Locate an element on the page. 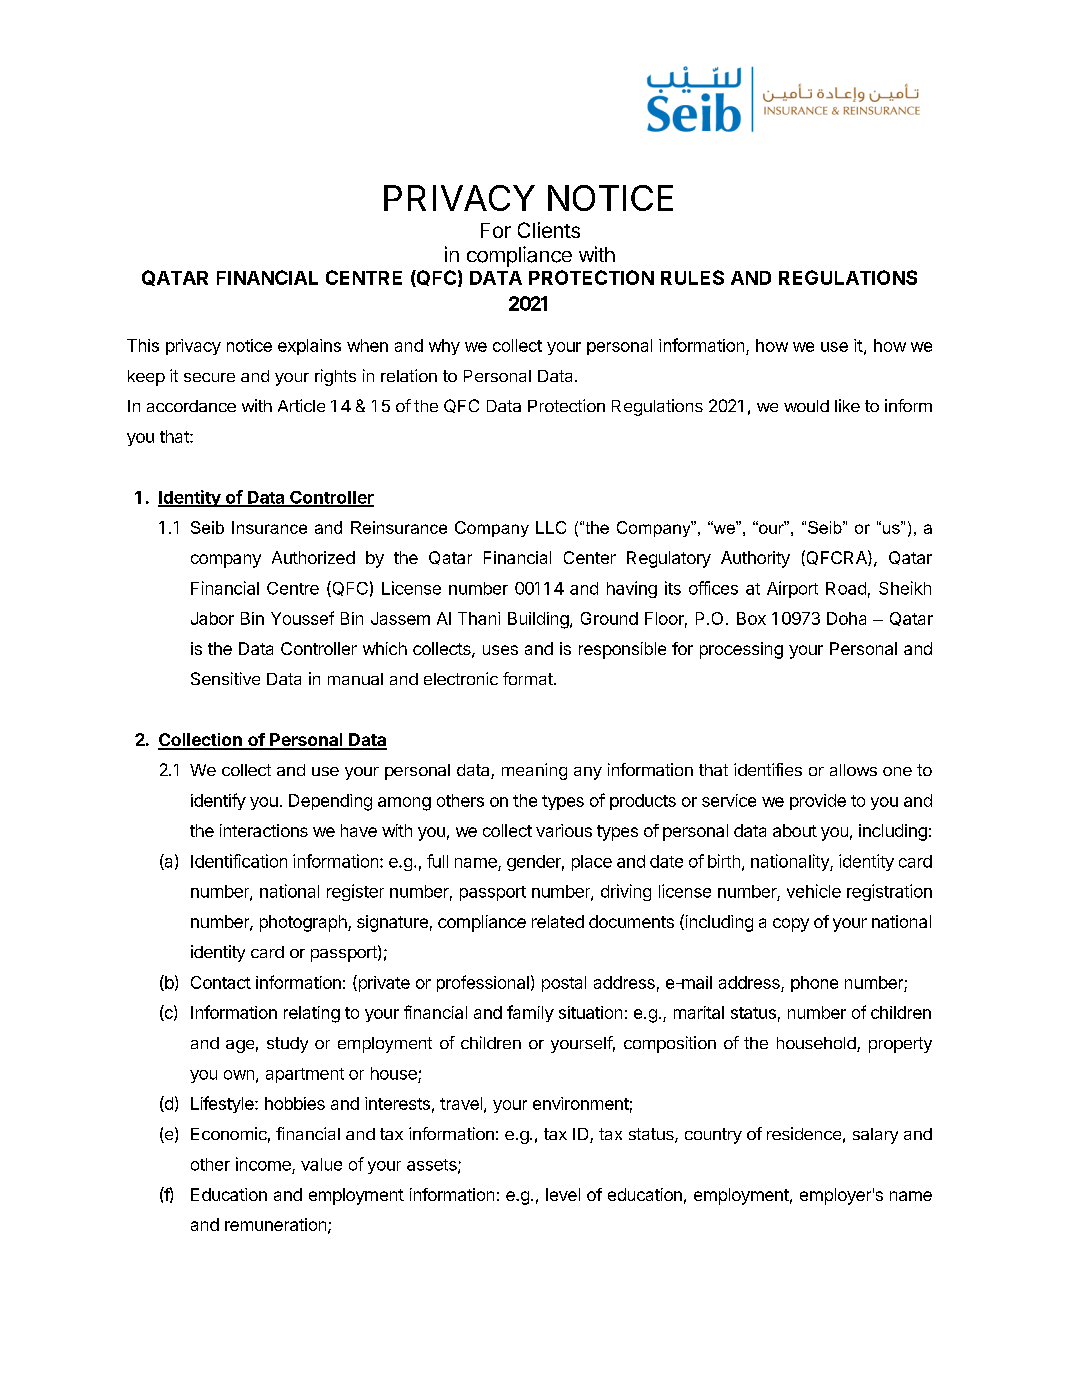 This image has height=1392, width=1075. various is located at coordinates (564, 830).
